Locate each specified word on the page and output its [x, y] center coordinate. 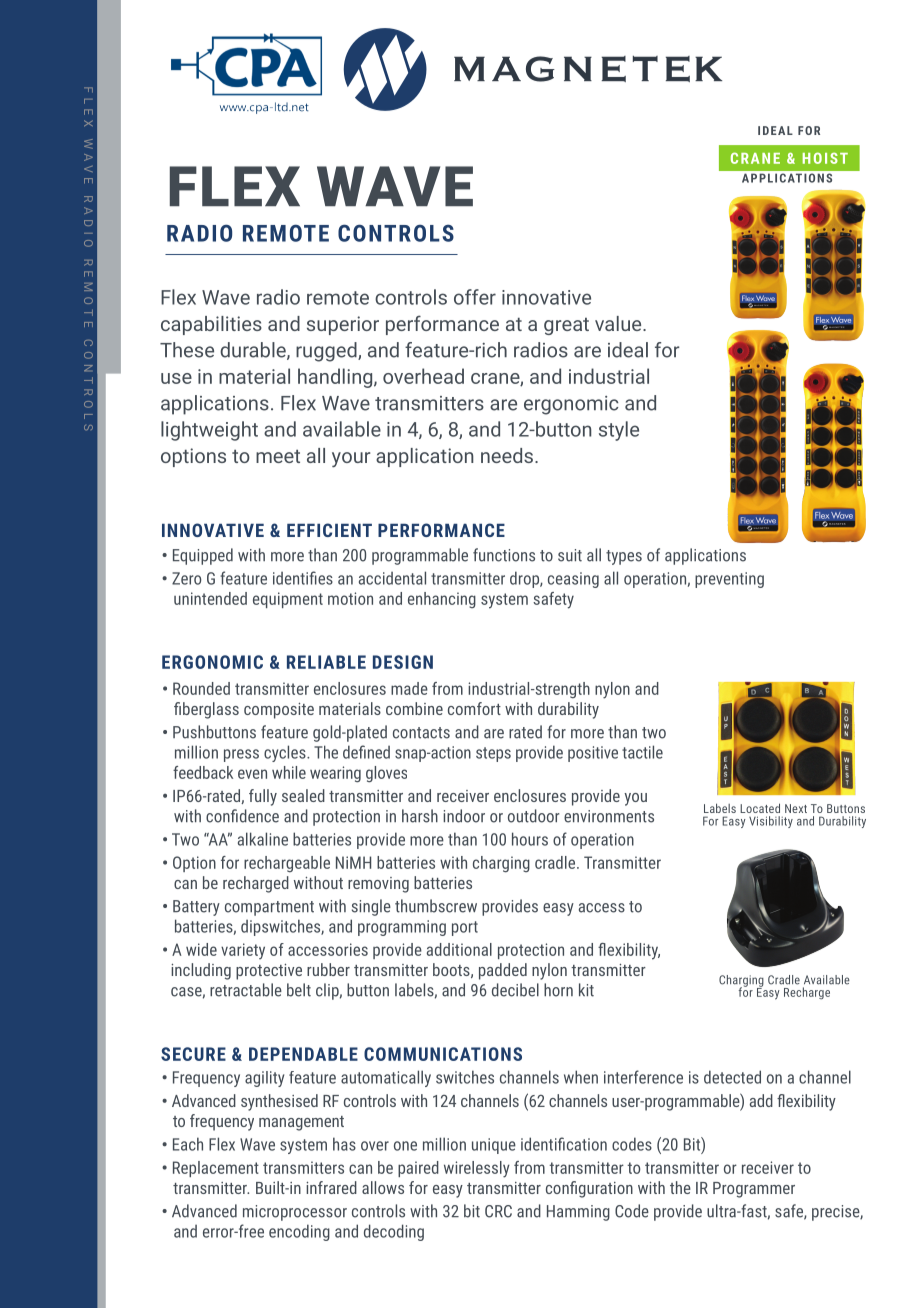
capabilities [211, 325]
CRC [498, 1211]
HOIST [825, 158]
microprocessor [295, 1213]
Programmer [754, 1190]
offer [475, 297]
